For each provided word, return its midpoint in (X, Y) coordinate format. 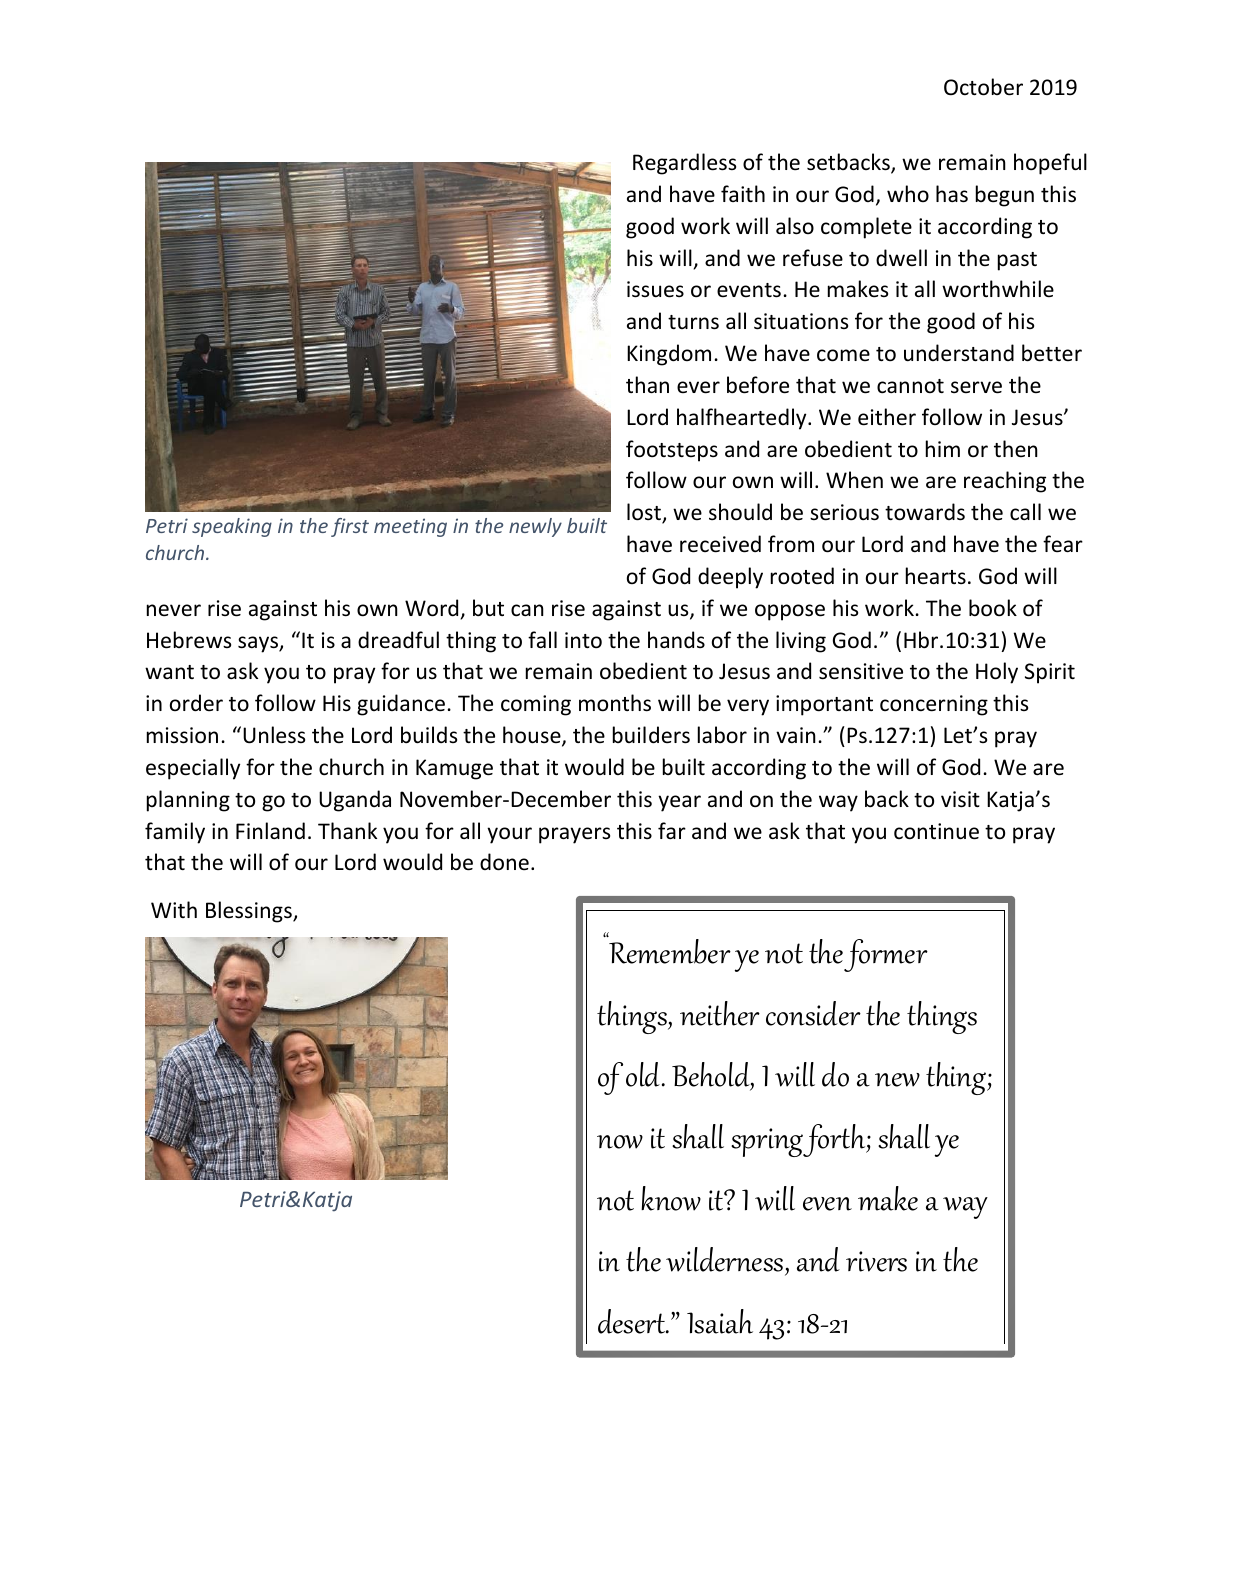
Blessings (250, 912)
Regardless (684, 164)
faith (743, 193)
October (983, 87)
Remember (670, 951)
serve (976, 387)
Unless (274, 735)
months (615, 703)
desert (633, 1321)
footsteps (672, 451)
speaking (232, 527)
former (886, 955)
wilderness (726, 1261)
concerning (934, 705)
